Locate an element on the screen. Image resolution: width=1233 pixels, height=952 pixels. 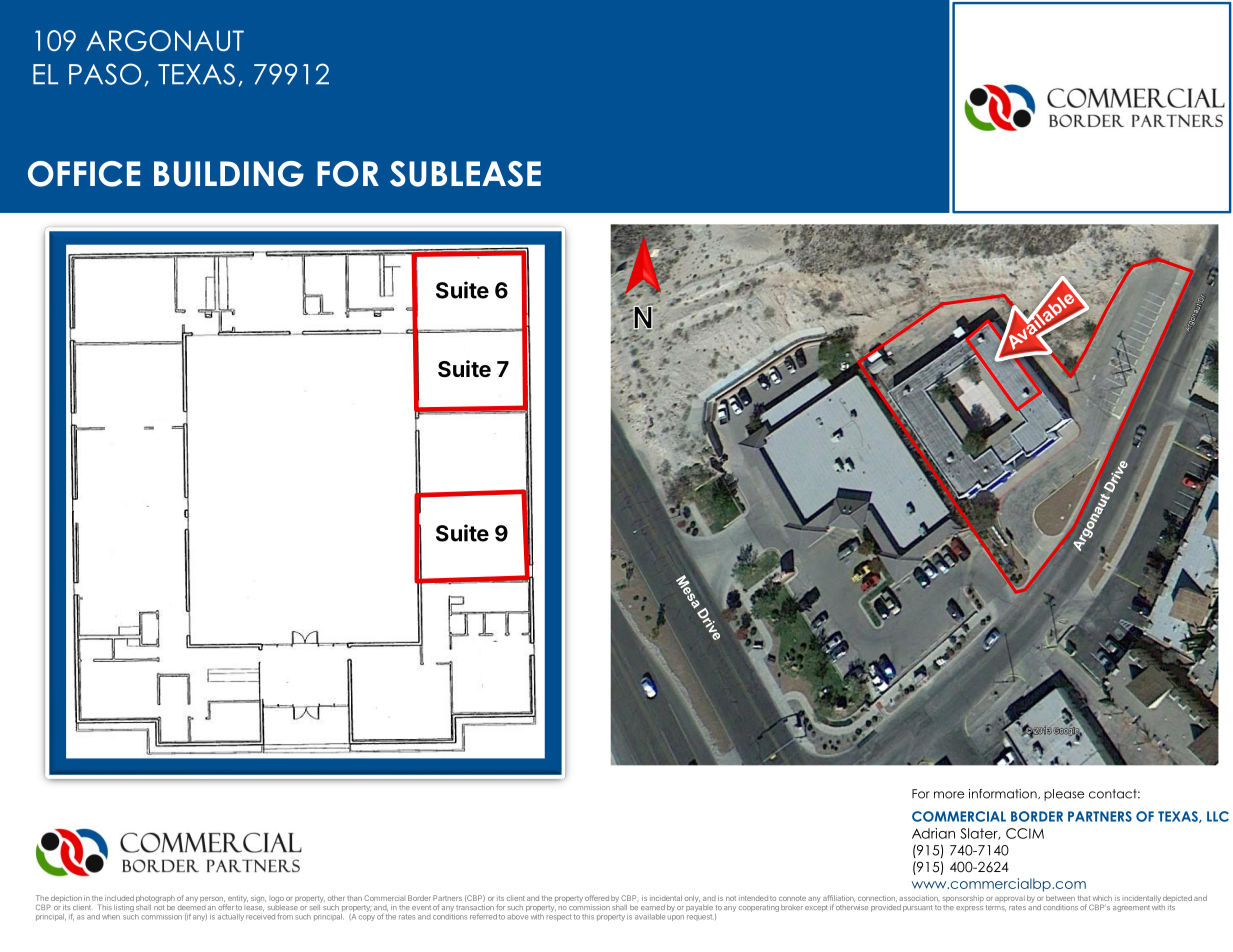
information is located at coordinates (1004, 794).
